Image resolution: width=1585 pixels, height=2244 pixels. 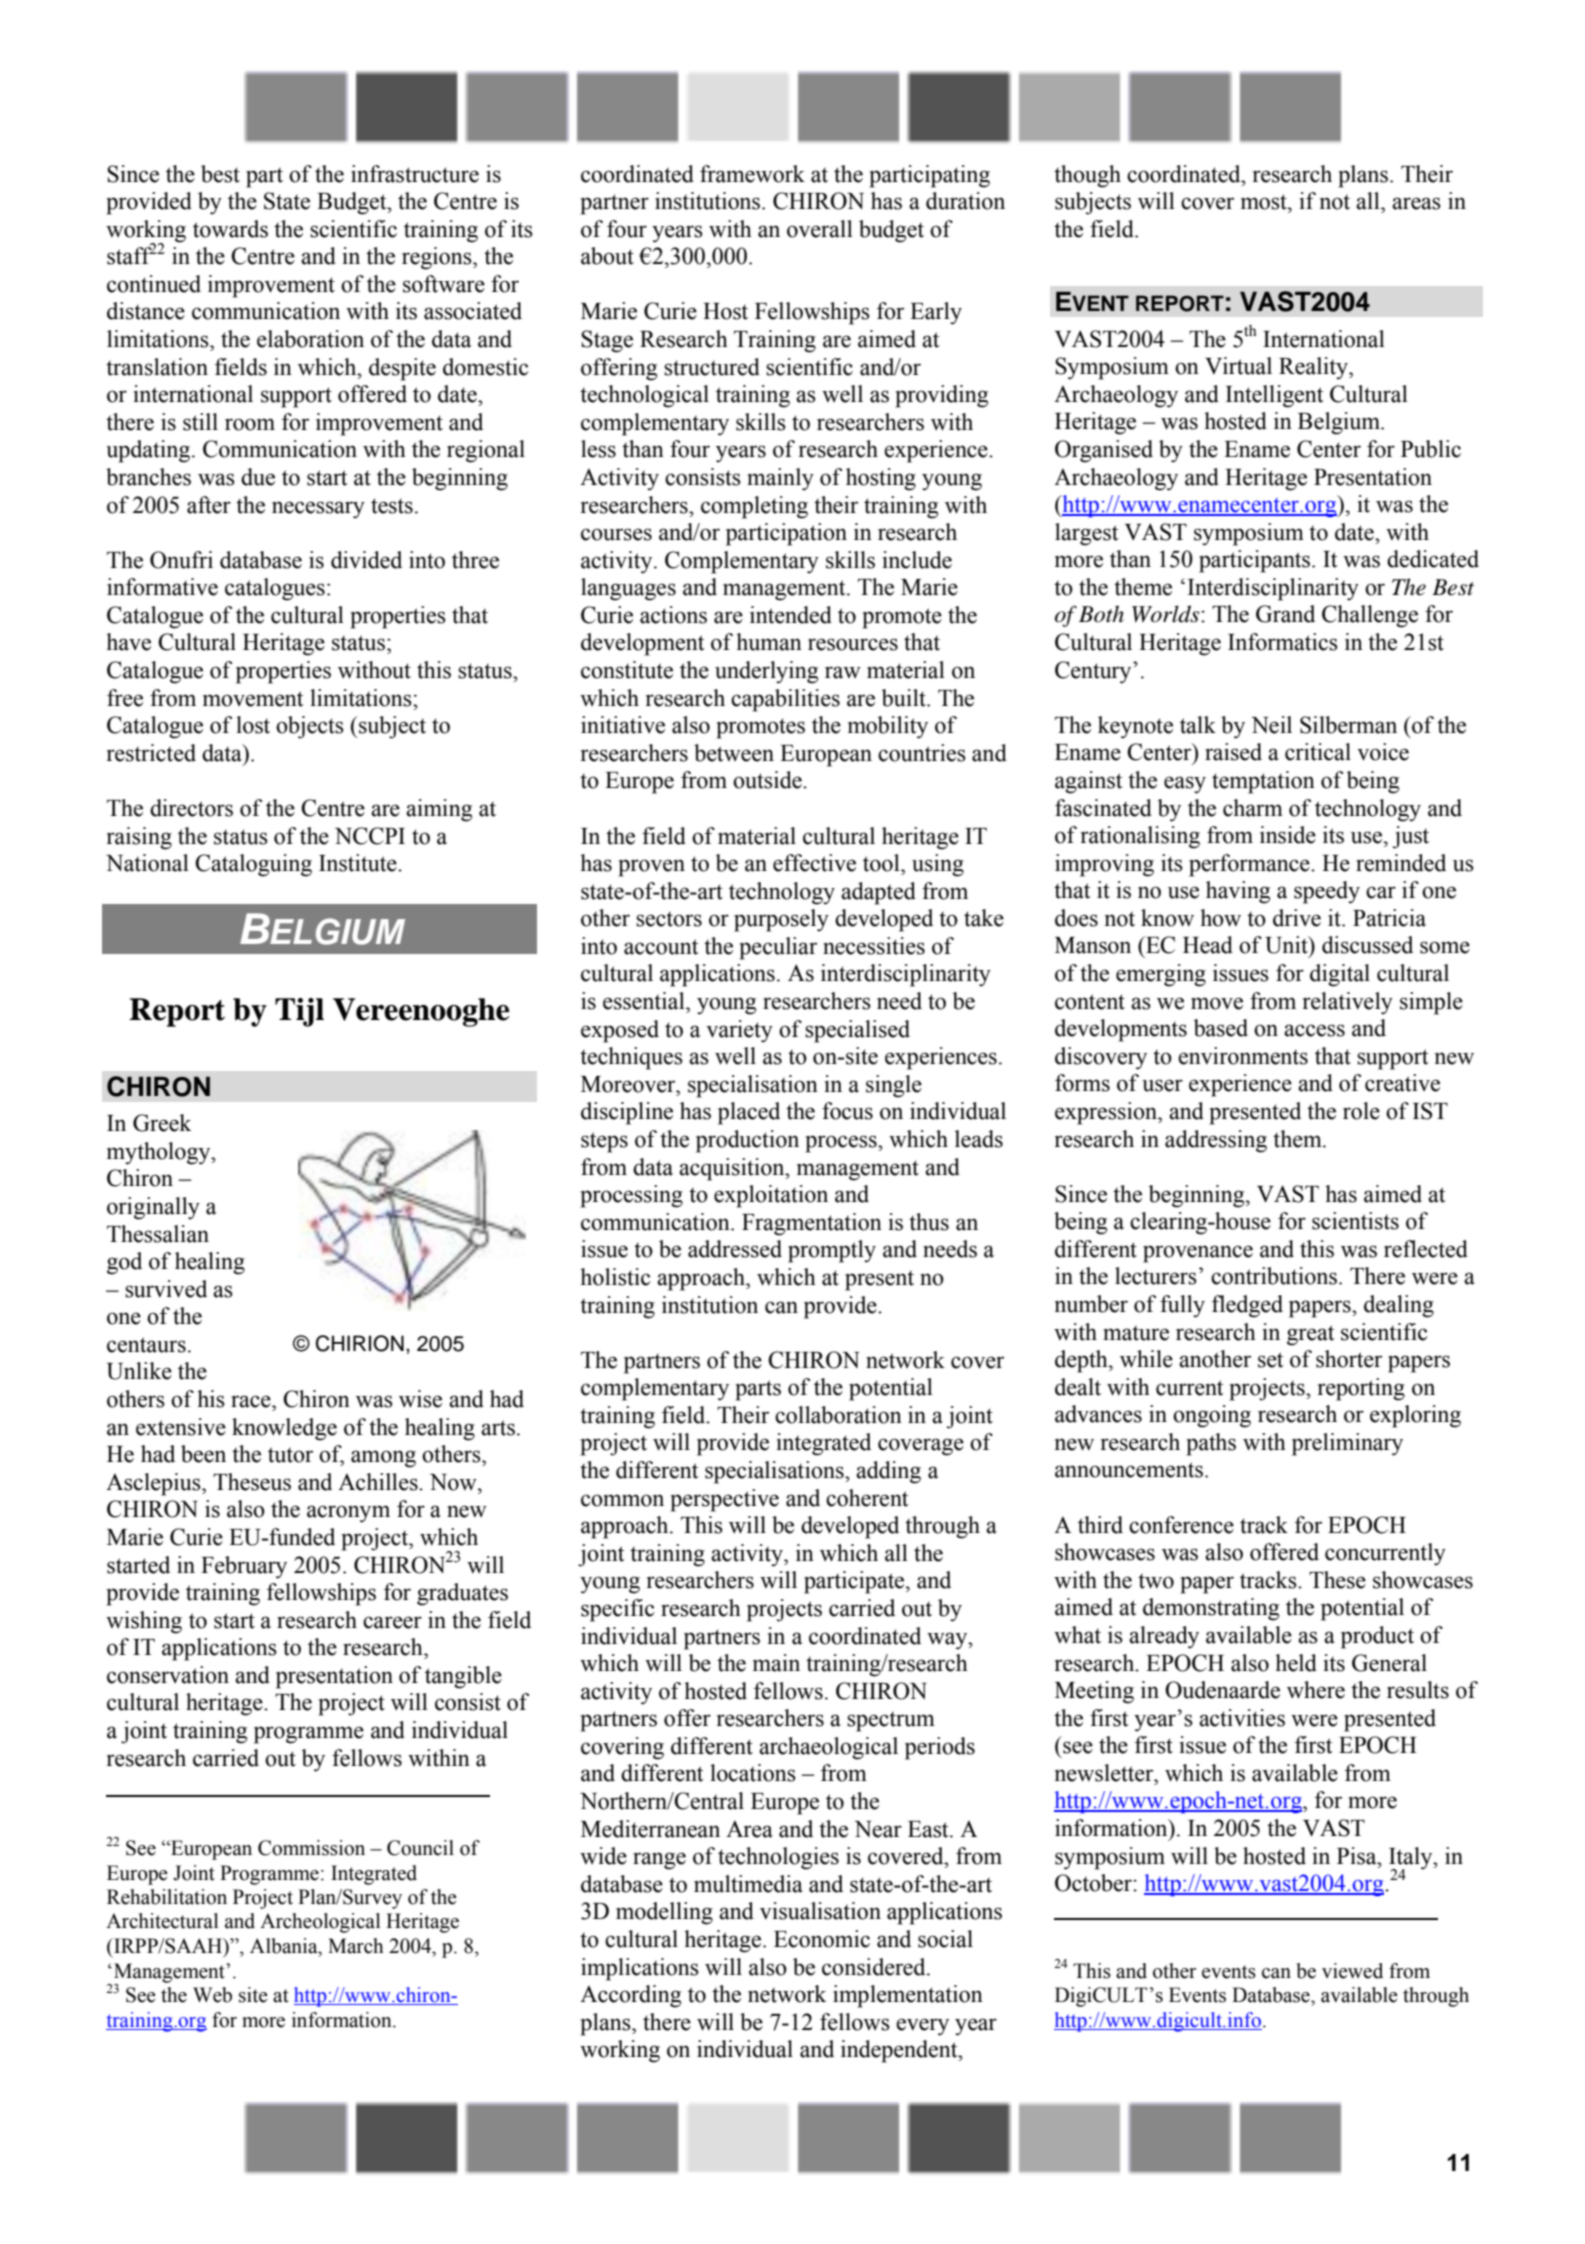 What do you see at coordinates (162, 1123) in the screenshot?
I see `Greek` at bounding box center [162, 1123].
